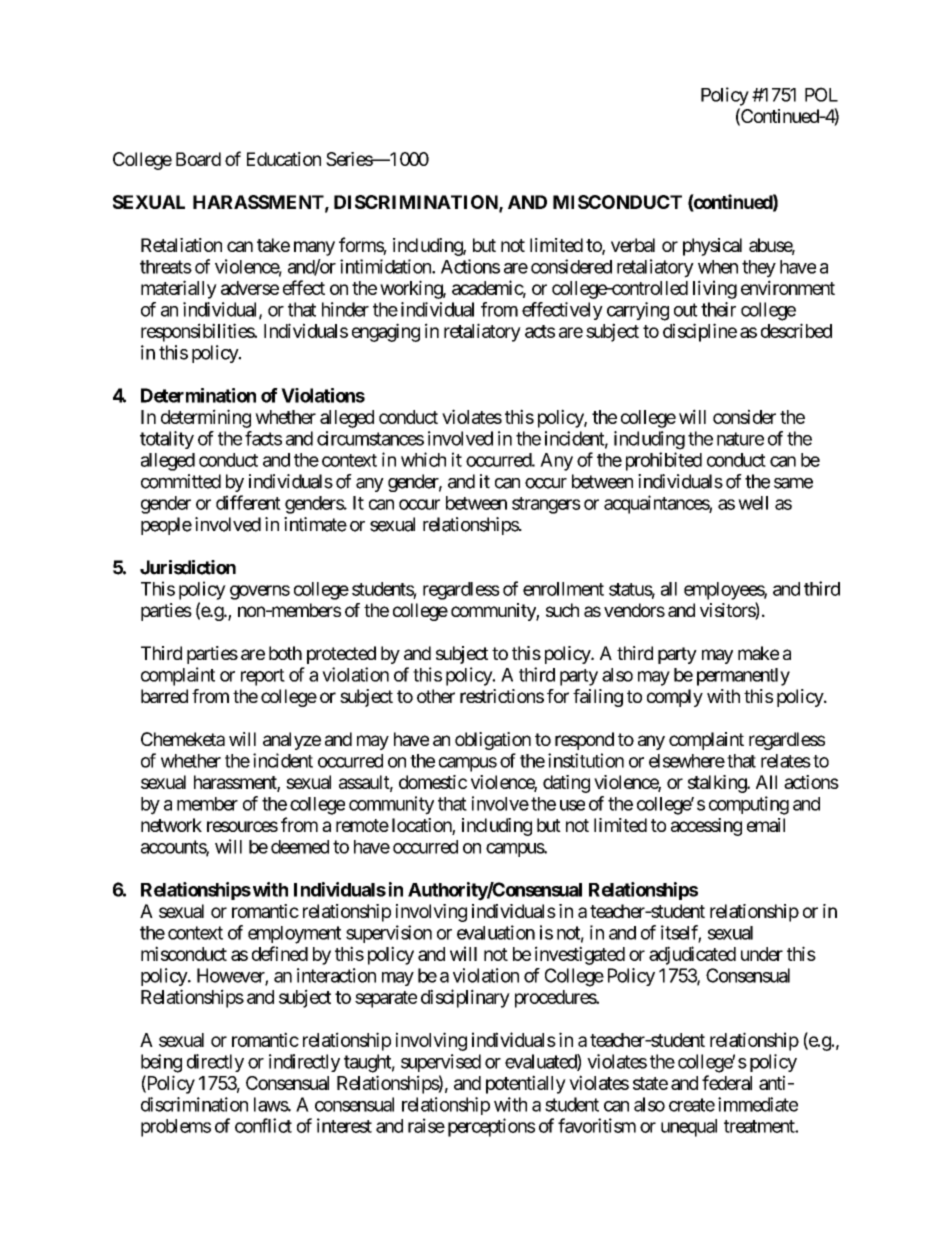  Describe the element at coordinates (198, 159) in the document. I see `Board` at that location.
